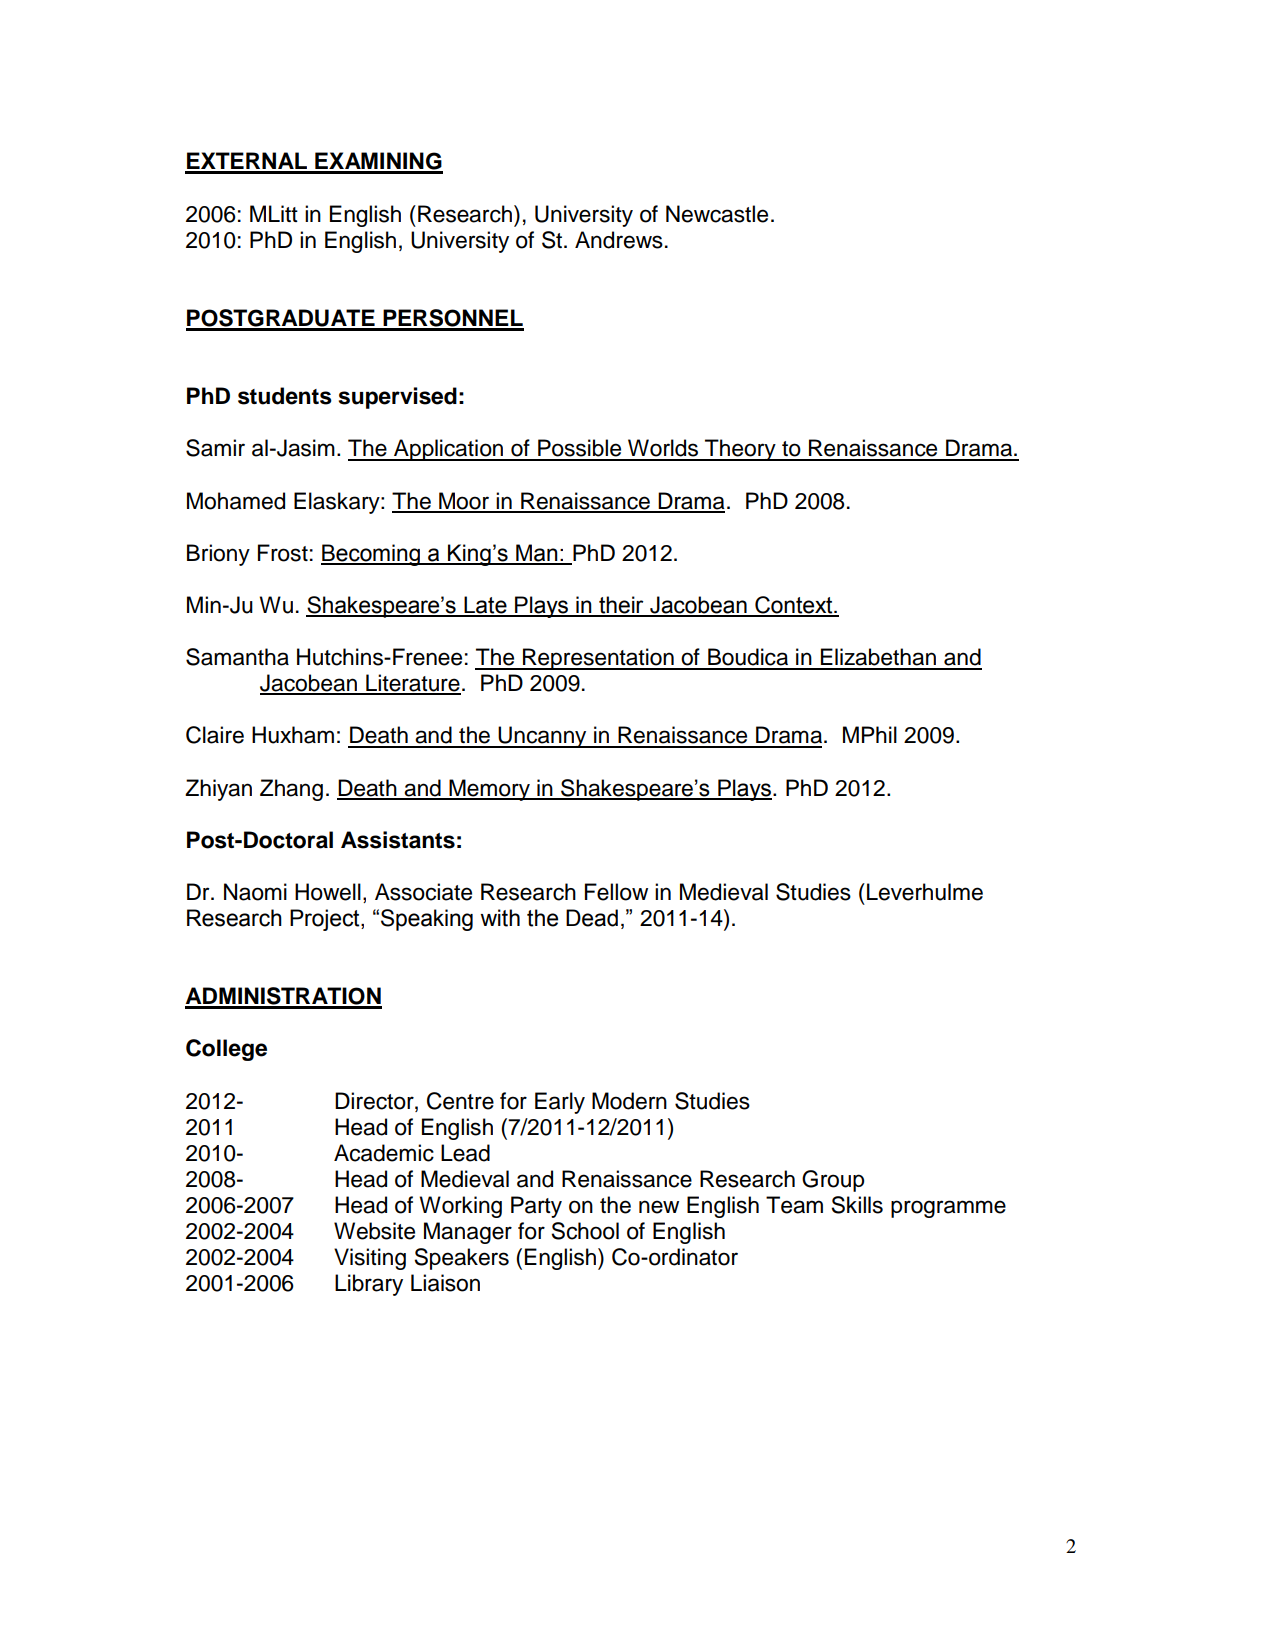 This page has width=1262, height=1633. What do you see at coordinates (585, 1231) in the page?
I see `School` at bounding box center [585, 1231].
